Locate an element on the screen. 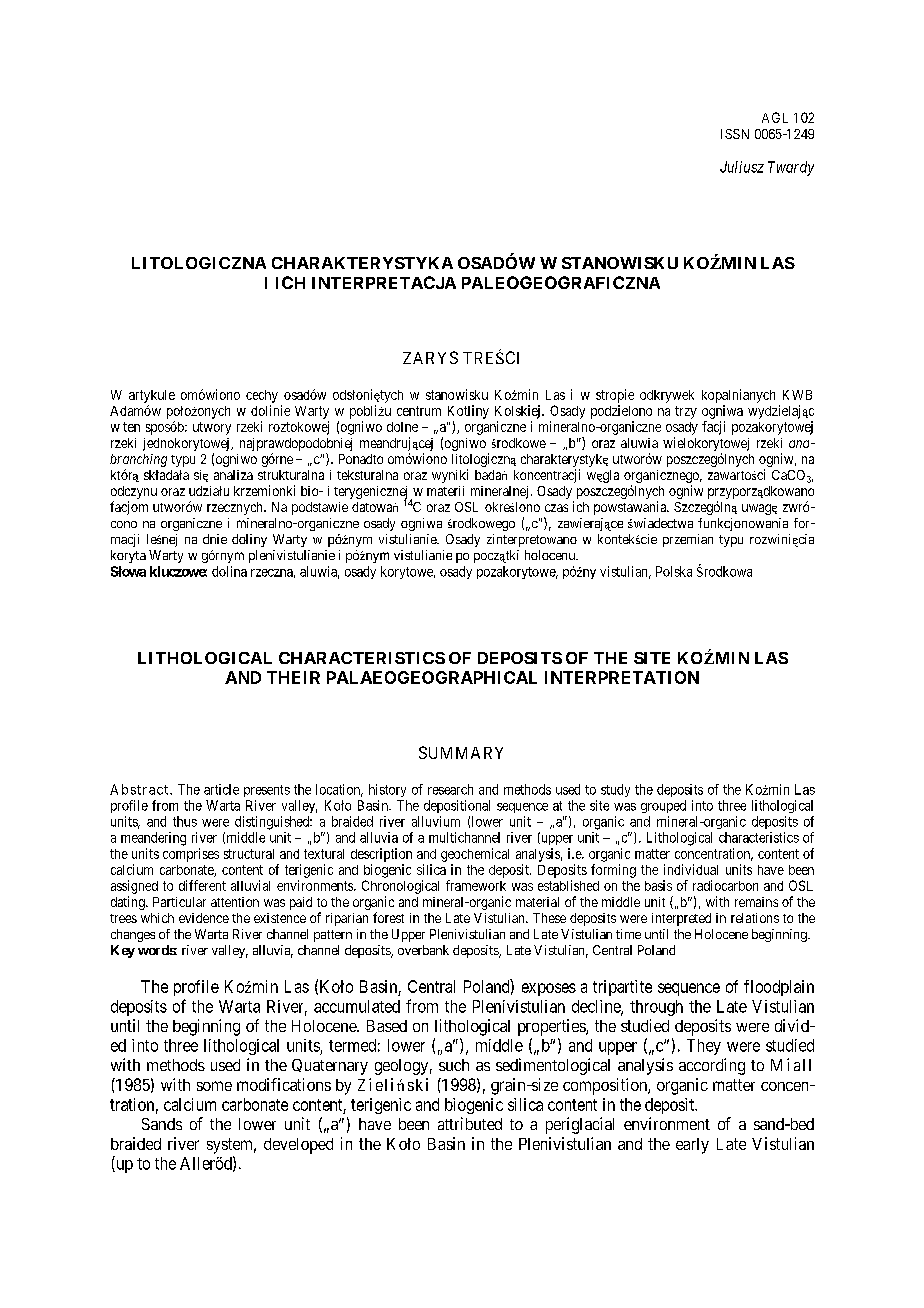 This screenshot has height=1308, width=924. SUMMARY is located at coordinates (461, 752).
